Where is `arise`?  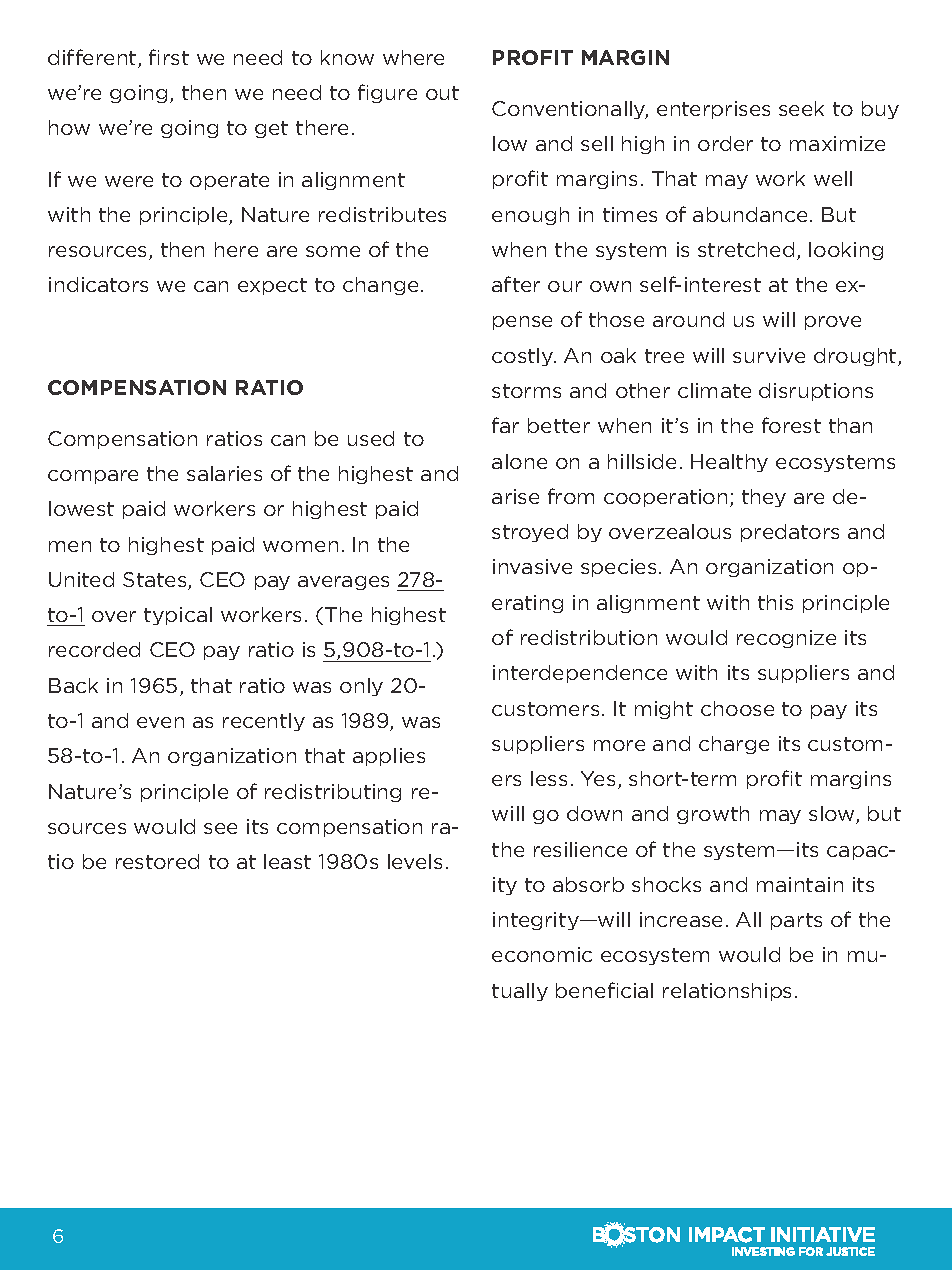 arise is located at coordinates (515, 496).
